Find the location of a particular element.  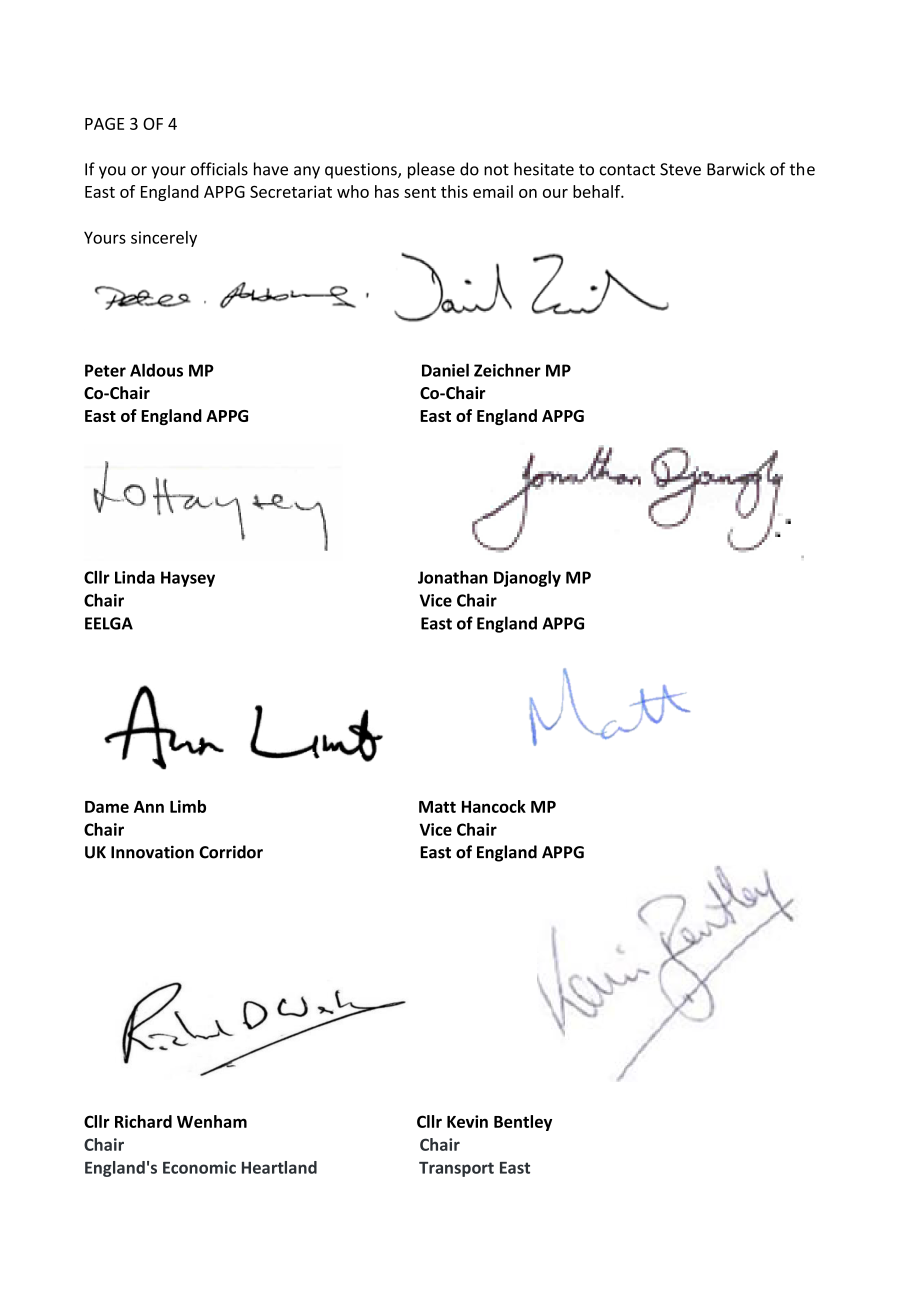

Daniel is located at coordinates (445, 370).
